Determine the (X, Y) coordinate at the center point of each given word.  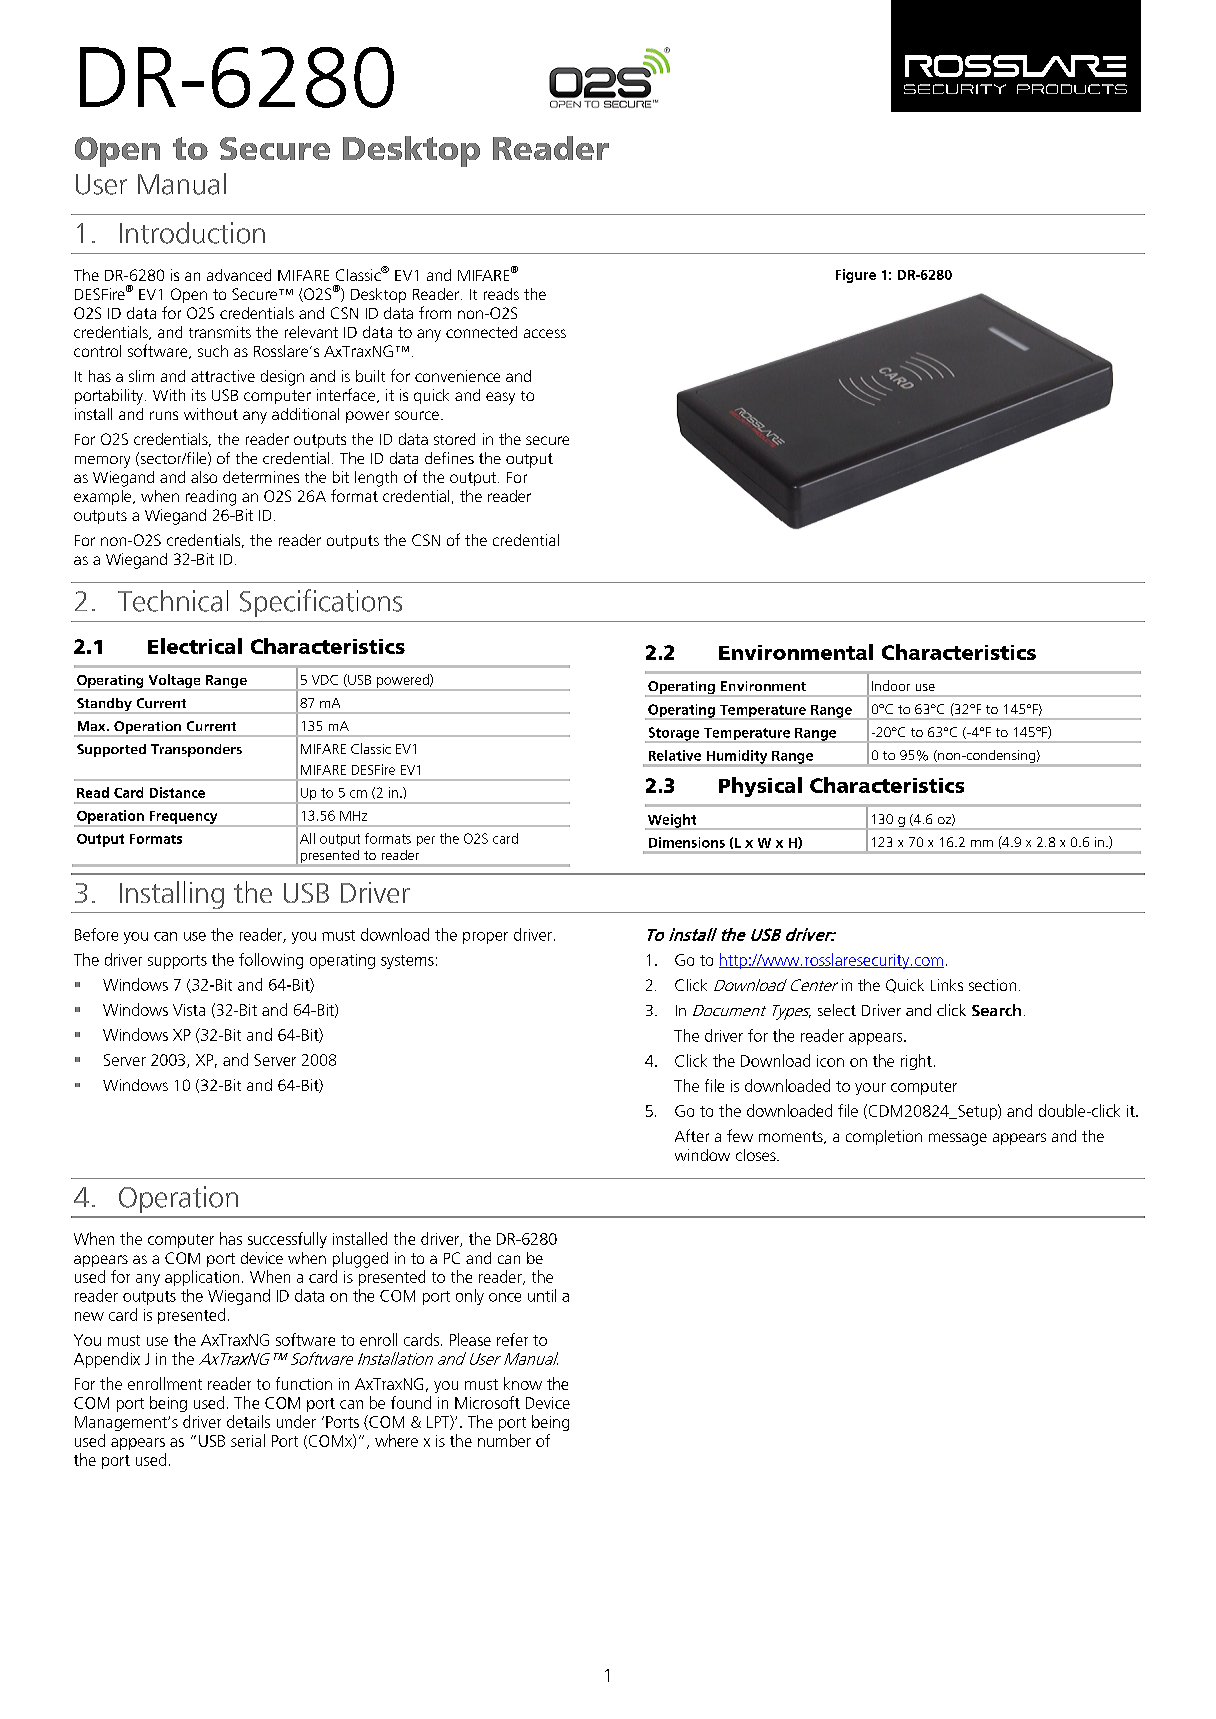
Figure (856, 276)
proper (485, 938)
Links (947, 985)
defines (449, 458)
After (692, 1135)
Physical (760, 787)
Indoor (891, 685)
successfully (287, 1240)
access (545, 333)
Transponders (196, 750)
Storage (674, 735)
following (271, 961)
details (248, 1421)
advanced (239, 275)
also (204, 477)
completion (884, 1137)
